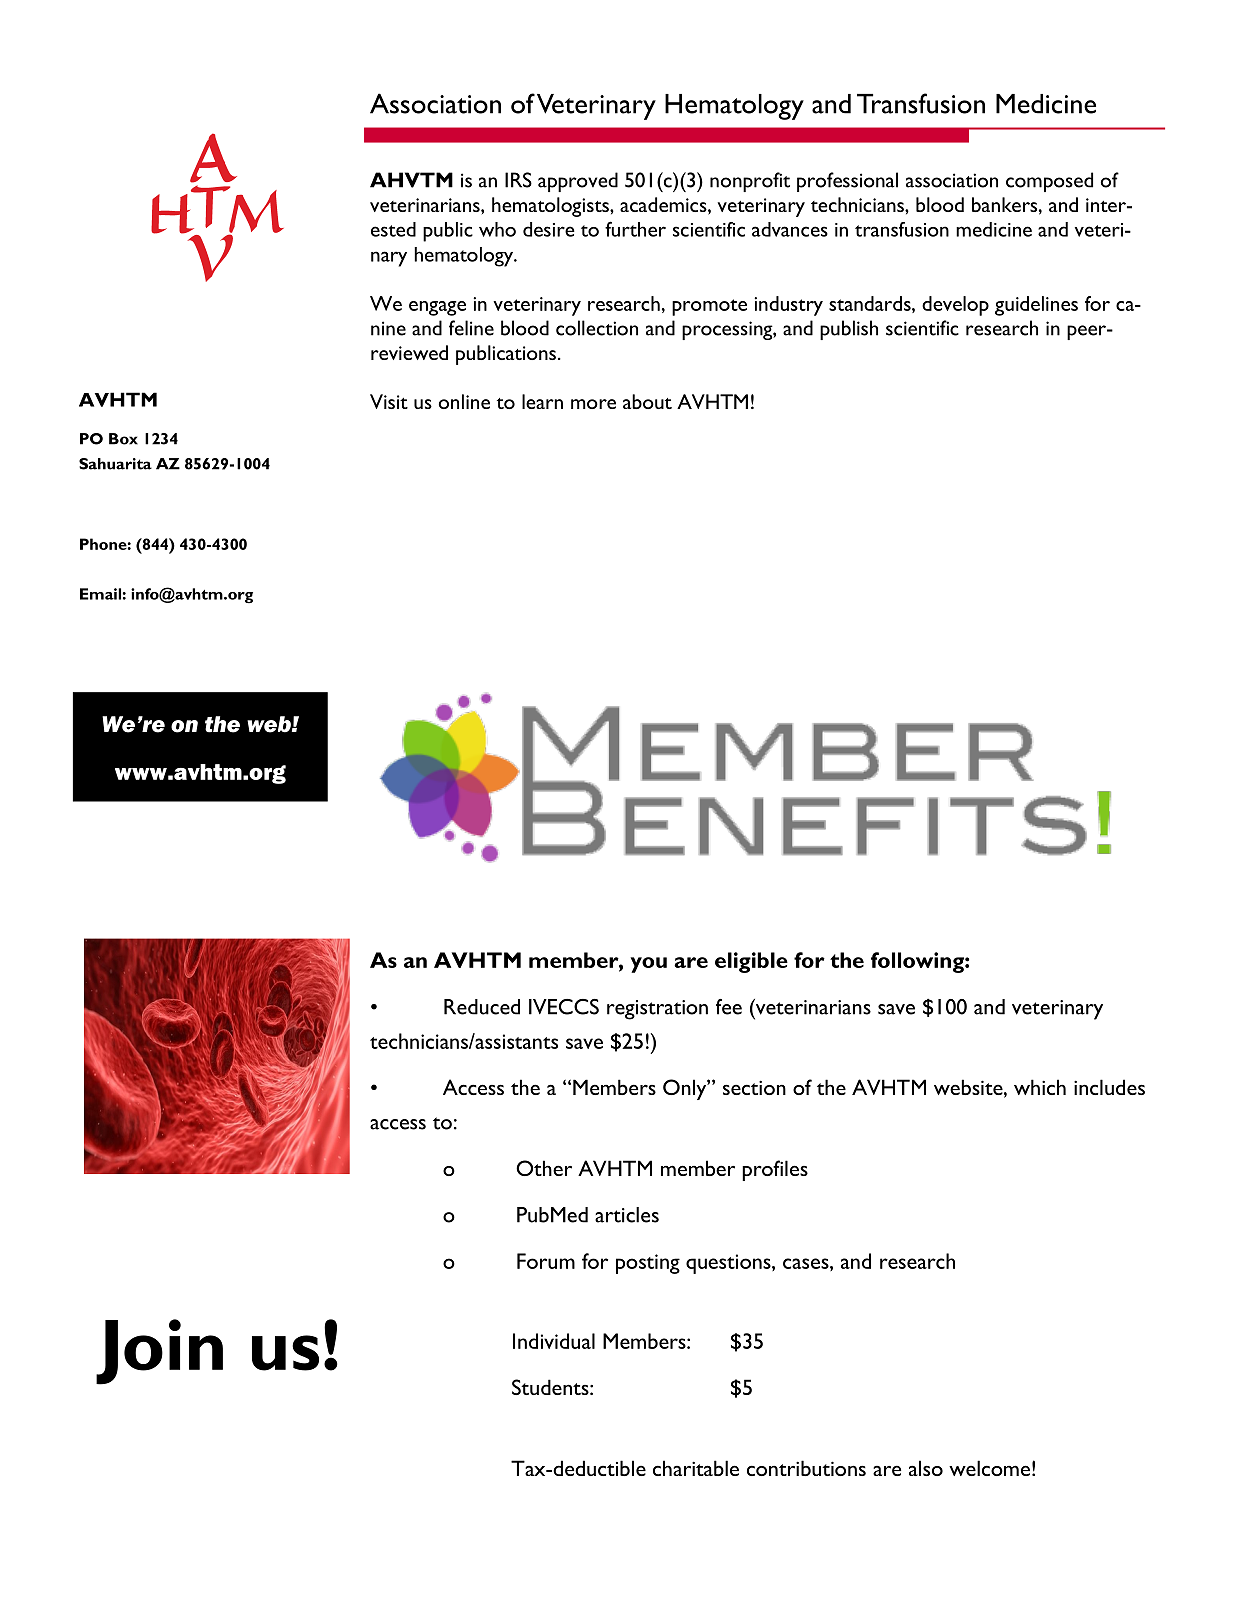 The image size is (1238, 1603). Describe the element at coordinates (635, 229) in the screenshot. I see `further` at that location.
